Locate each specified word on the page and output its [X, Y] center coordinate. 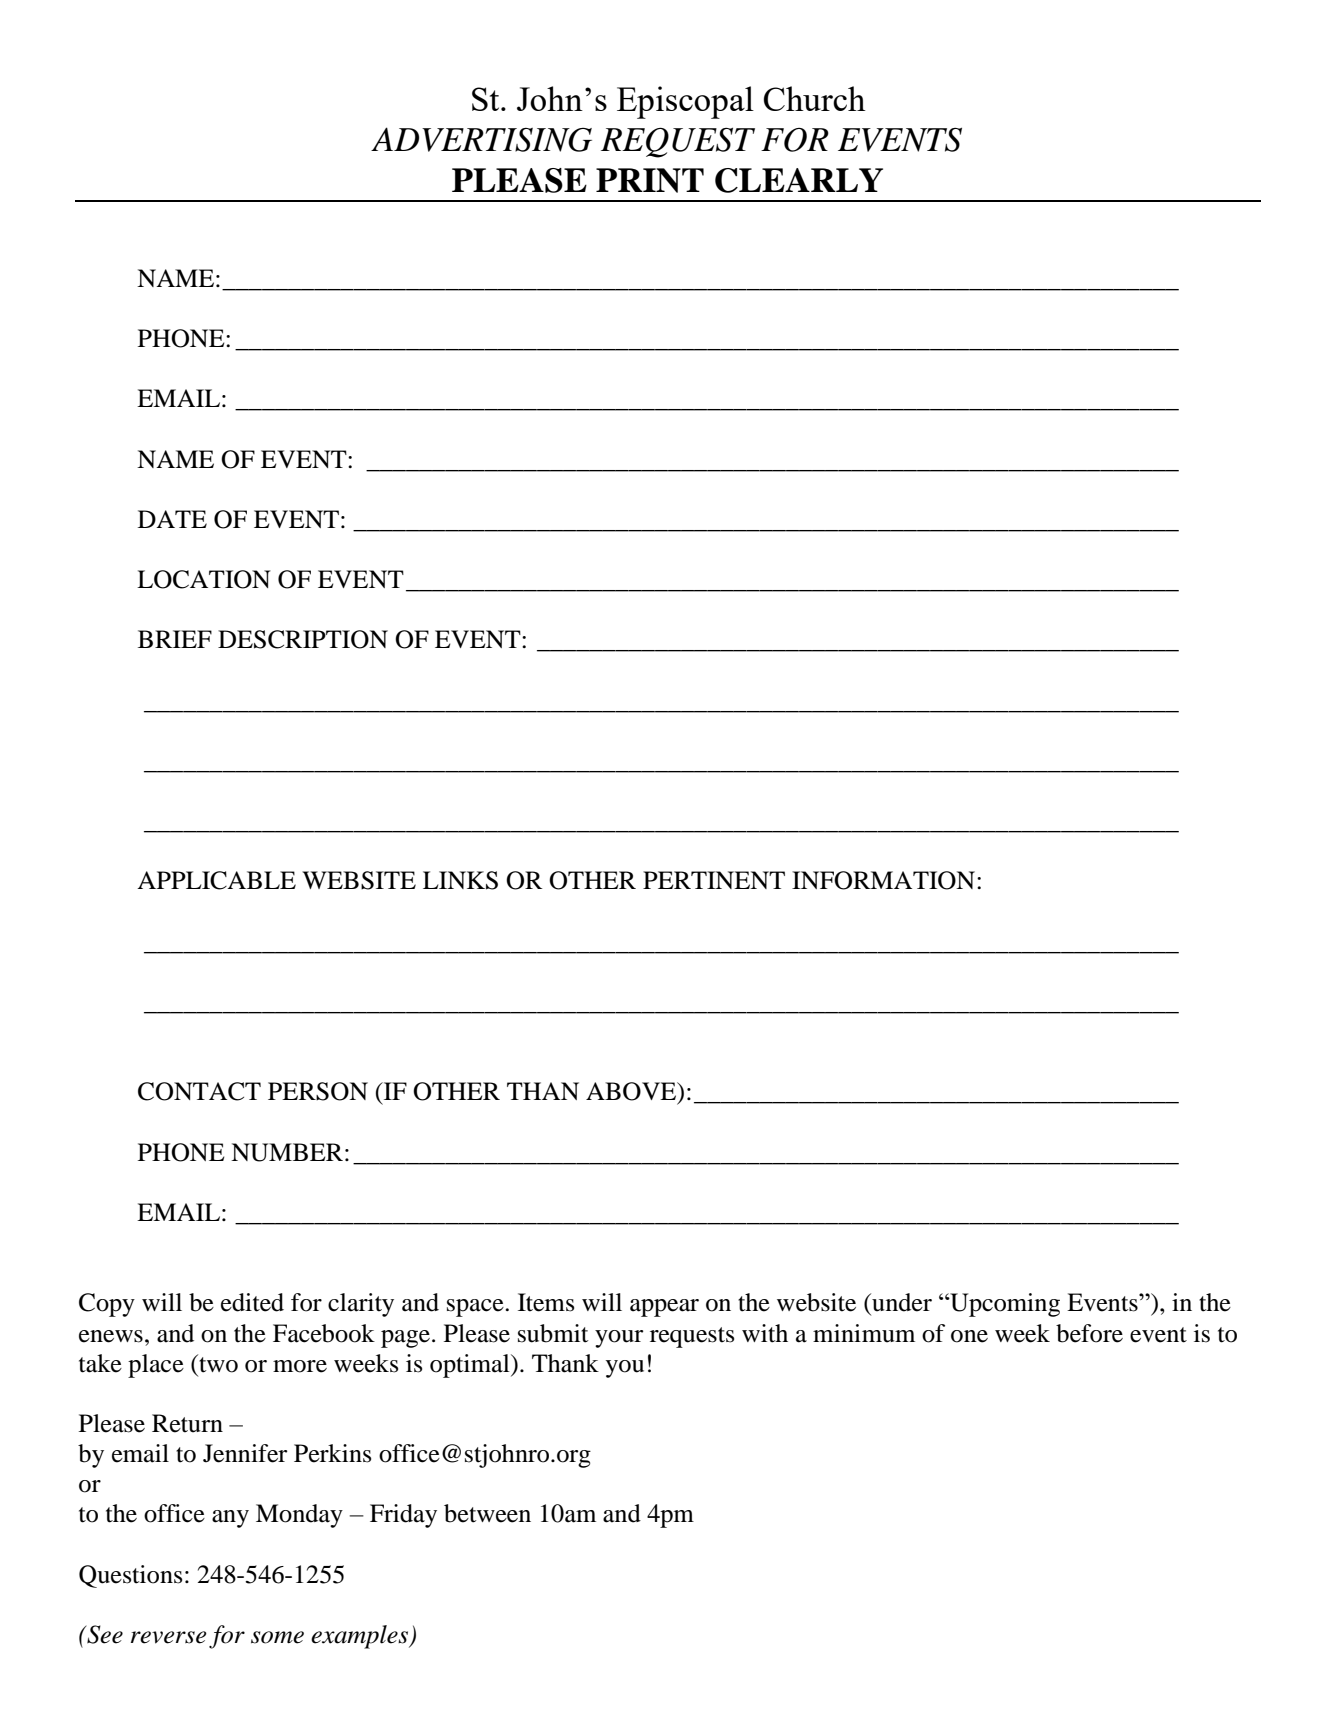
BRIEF [175, 639]
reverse [169, 1637]
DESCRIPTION [303, 639]
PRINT [650, 180]
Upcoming [1004, 1305]
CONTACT [199, 1091]
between [487, 1513]
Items [546, 1302]
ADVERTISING [481, 139]
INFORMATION [885, 880]
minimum [864, 1333]
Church [815, 98]
